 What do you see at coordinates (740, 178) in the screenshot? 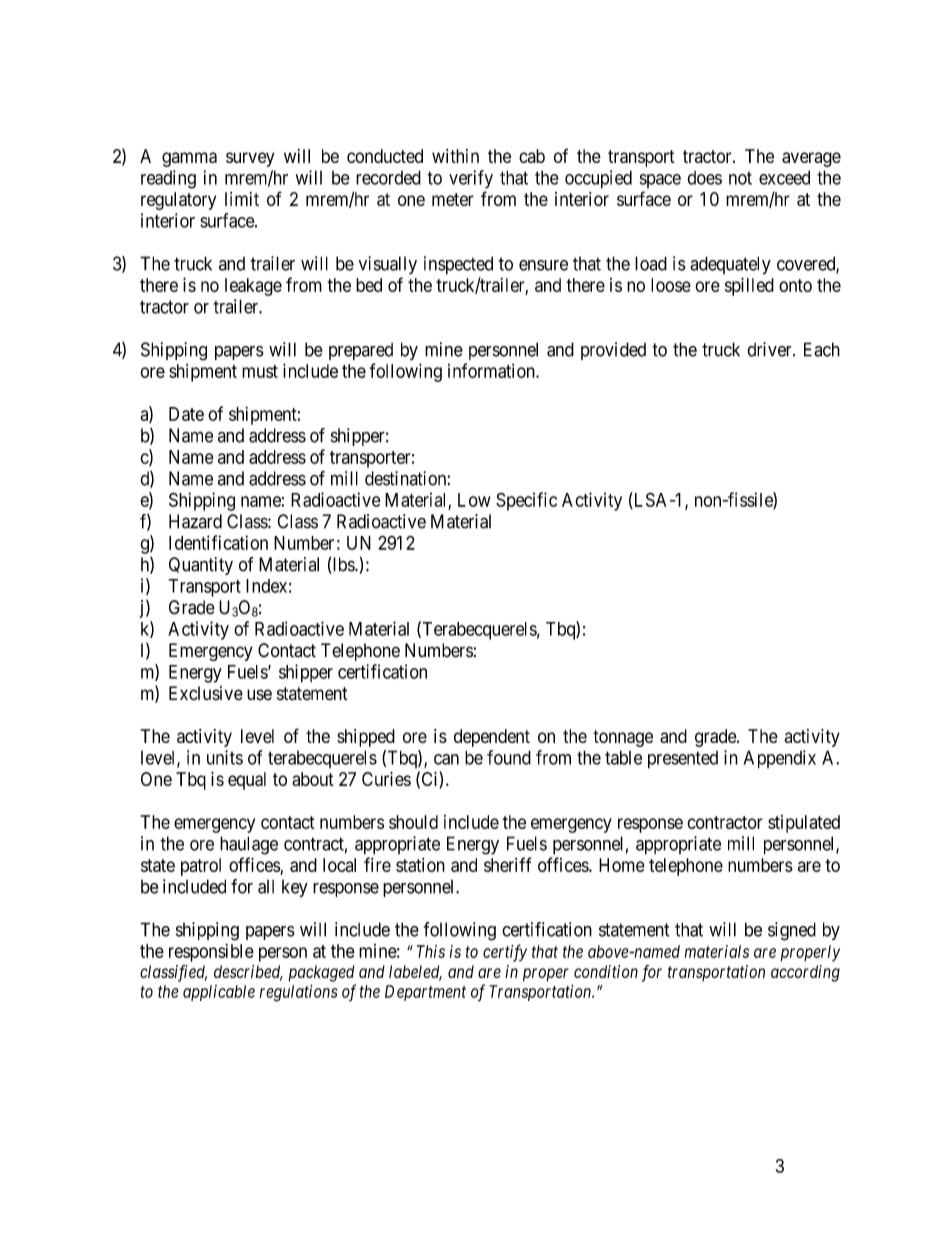
I see `not` at bounding box center [740, 178].
